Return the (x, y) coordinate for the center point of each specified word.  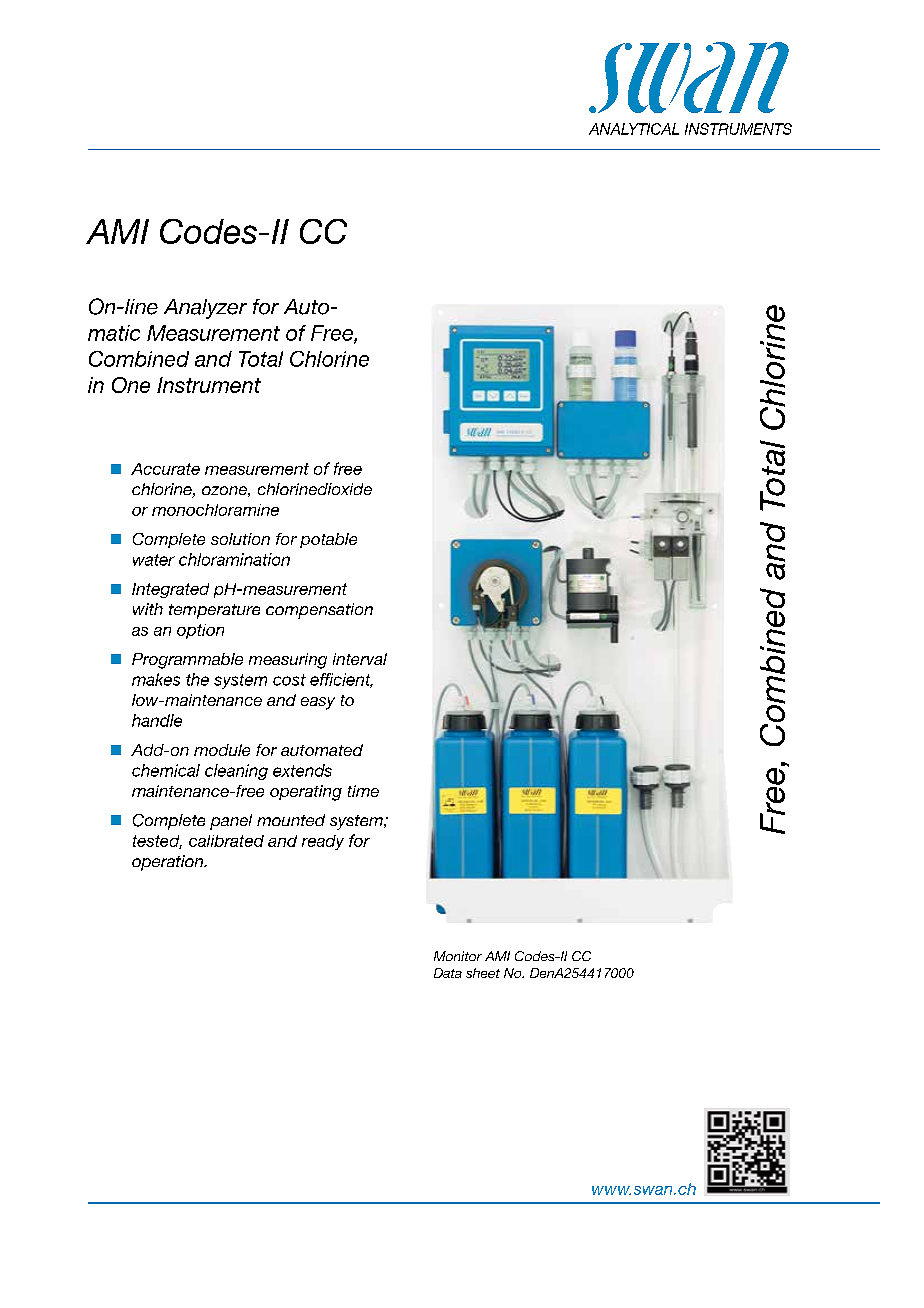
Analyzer (205, 309)
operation (169, 863)
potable (328, 540)
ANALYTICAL (634, 129)
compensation (319, 611)
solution (240, 539)
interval (360, 659)
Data (448, 973)
